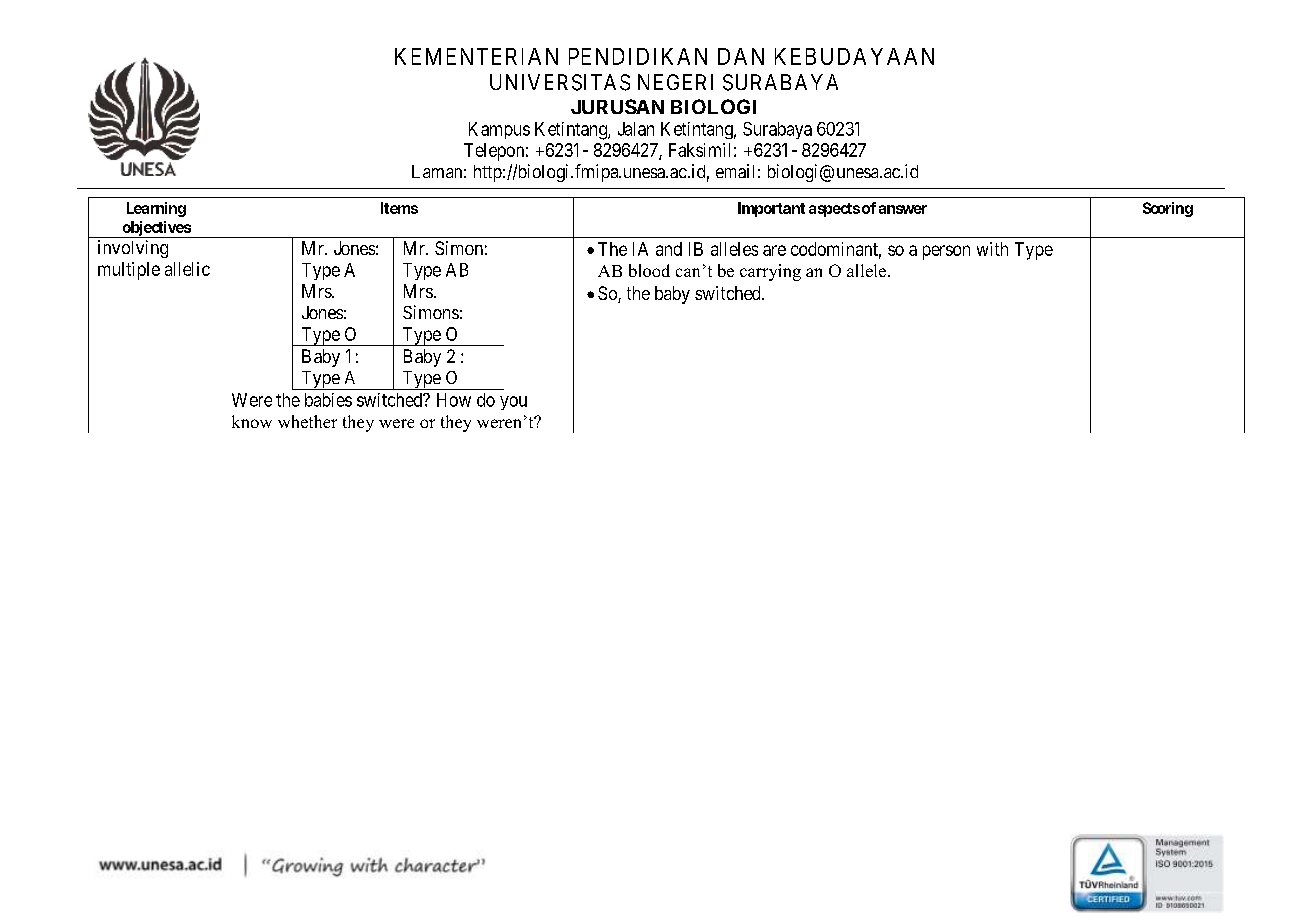 This screenshot has width=1308, height=924. I want to click on PENDIDIKAN, so click(638, 56).
